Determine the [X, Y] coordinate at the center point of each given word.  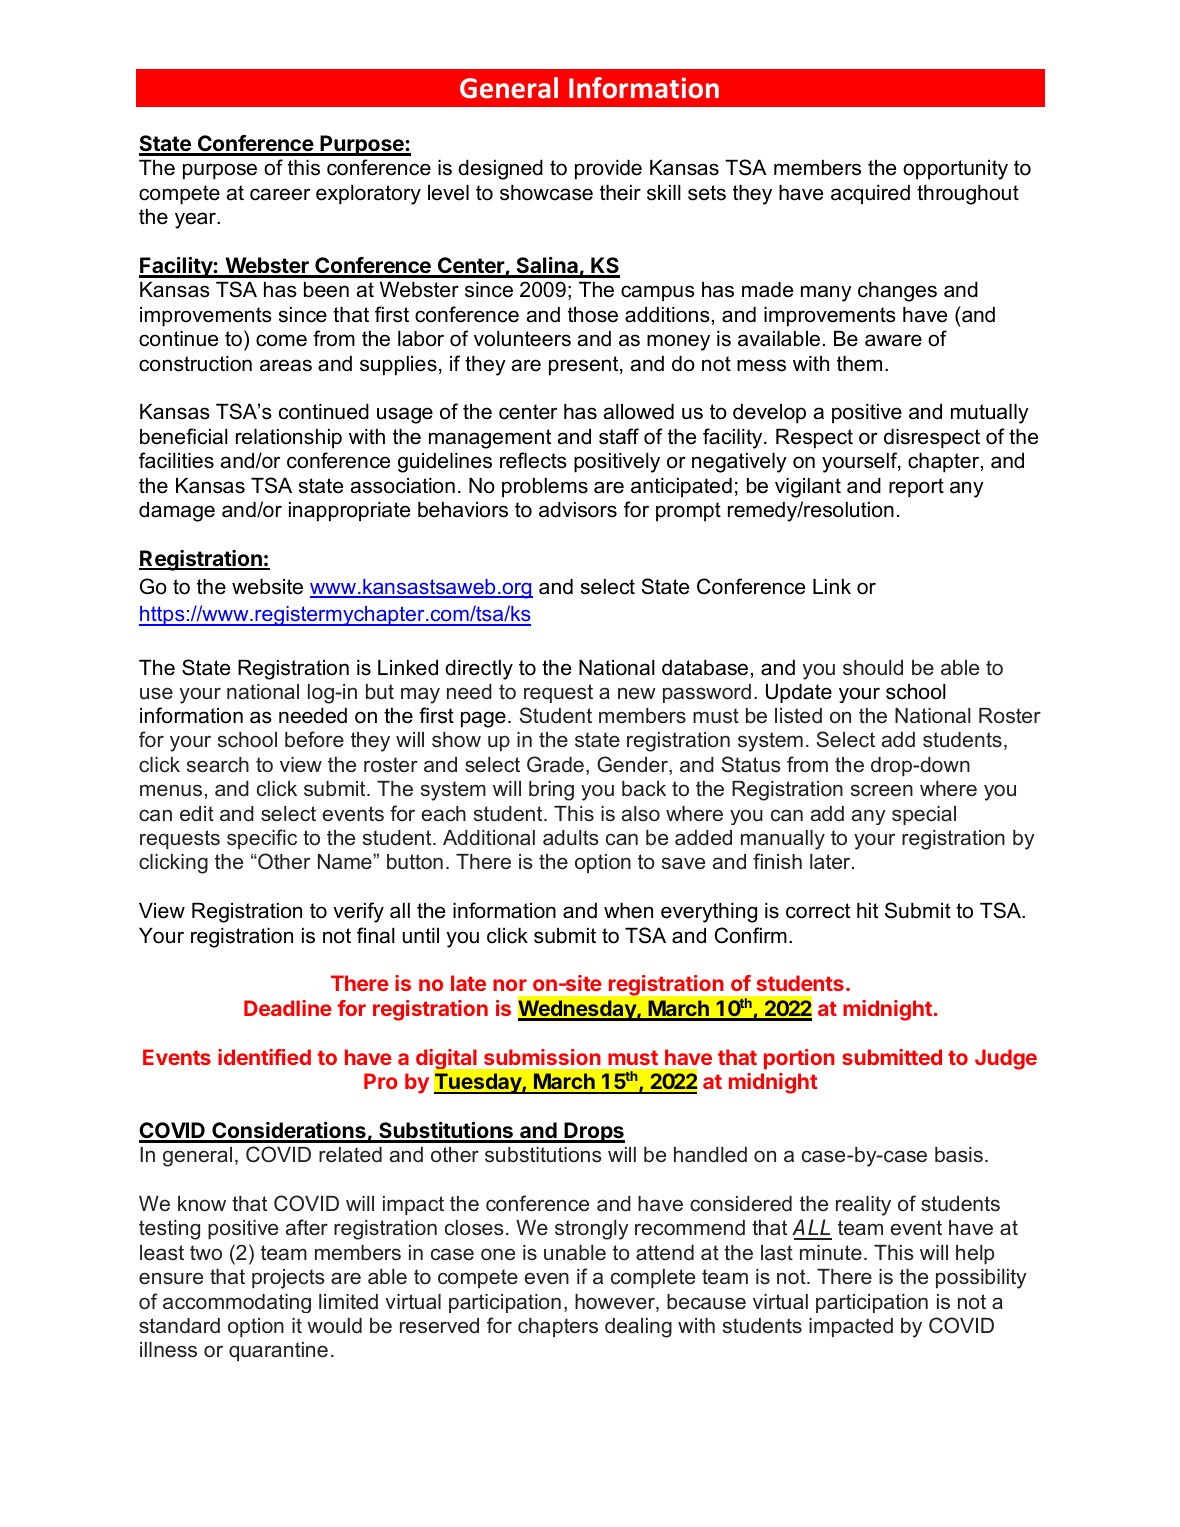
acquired [870, 195]
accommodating [237, 1303]
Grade [555, 764]
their [620, 193]
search [218, 765]
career [280, 194]
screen [882, 790]
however [616, 1303]
